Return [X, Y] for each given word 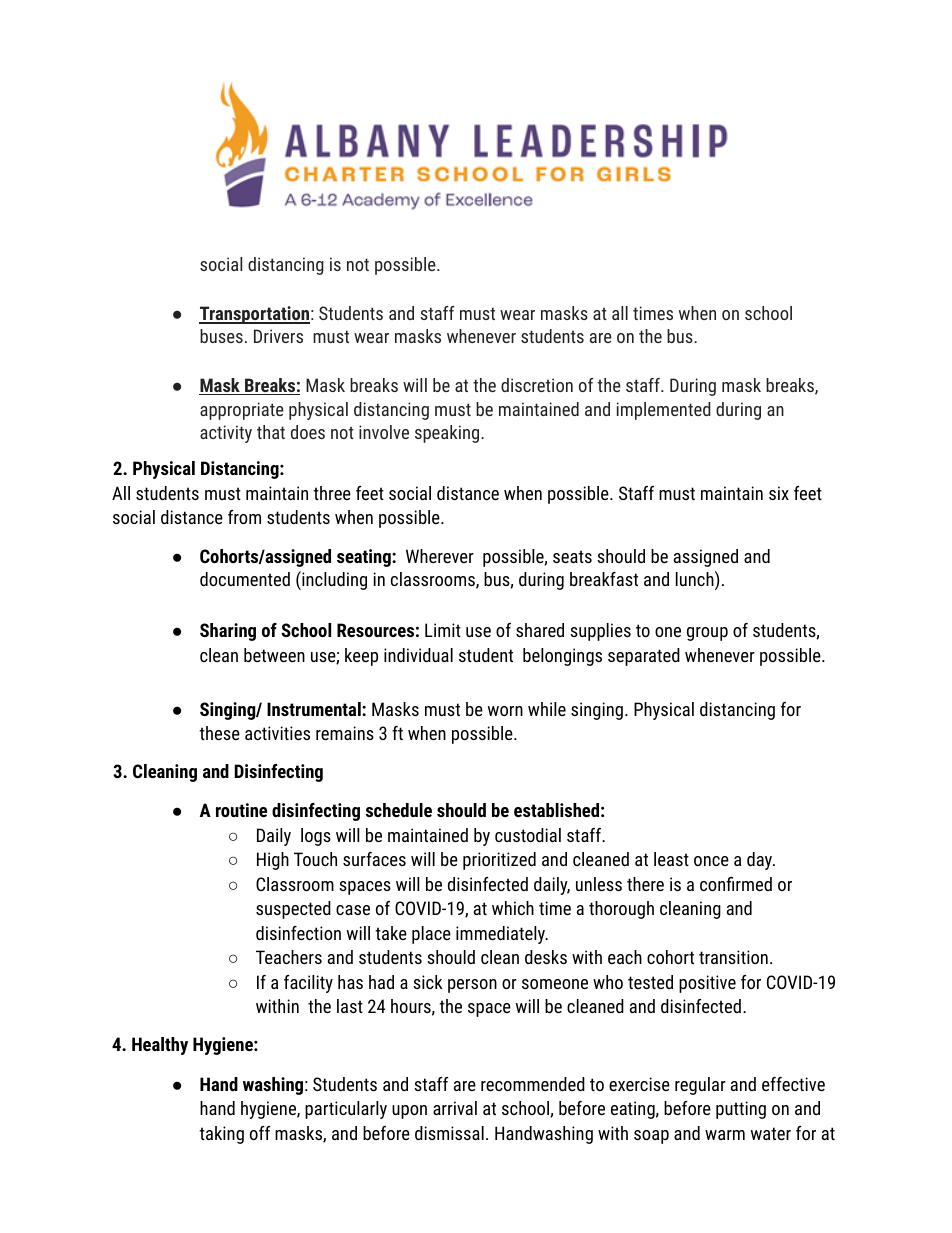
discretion [537, 385]
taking [221, 1135]
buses [221, 336]
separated [644, 657]
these [219, 733]
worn [505, 711]
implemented [664, 411]
